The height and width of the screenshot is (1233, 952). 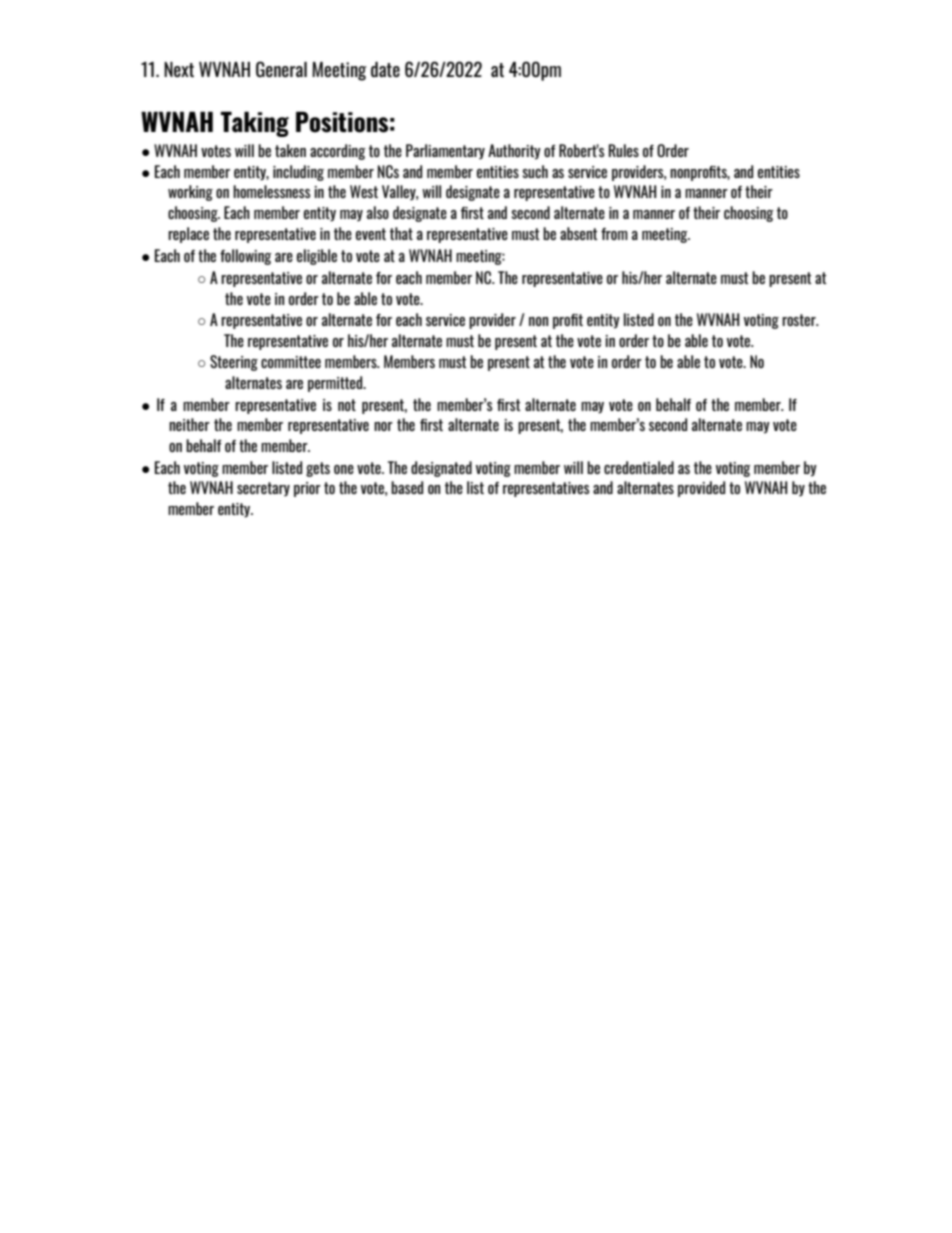 What do you see at coordinates (639, 467) in the screenshot?
I see `credentialed` at bounding box center [639, 467].
